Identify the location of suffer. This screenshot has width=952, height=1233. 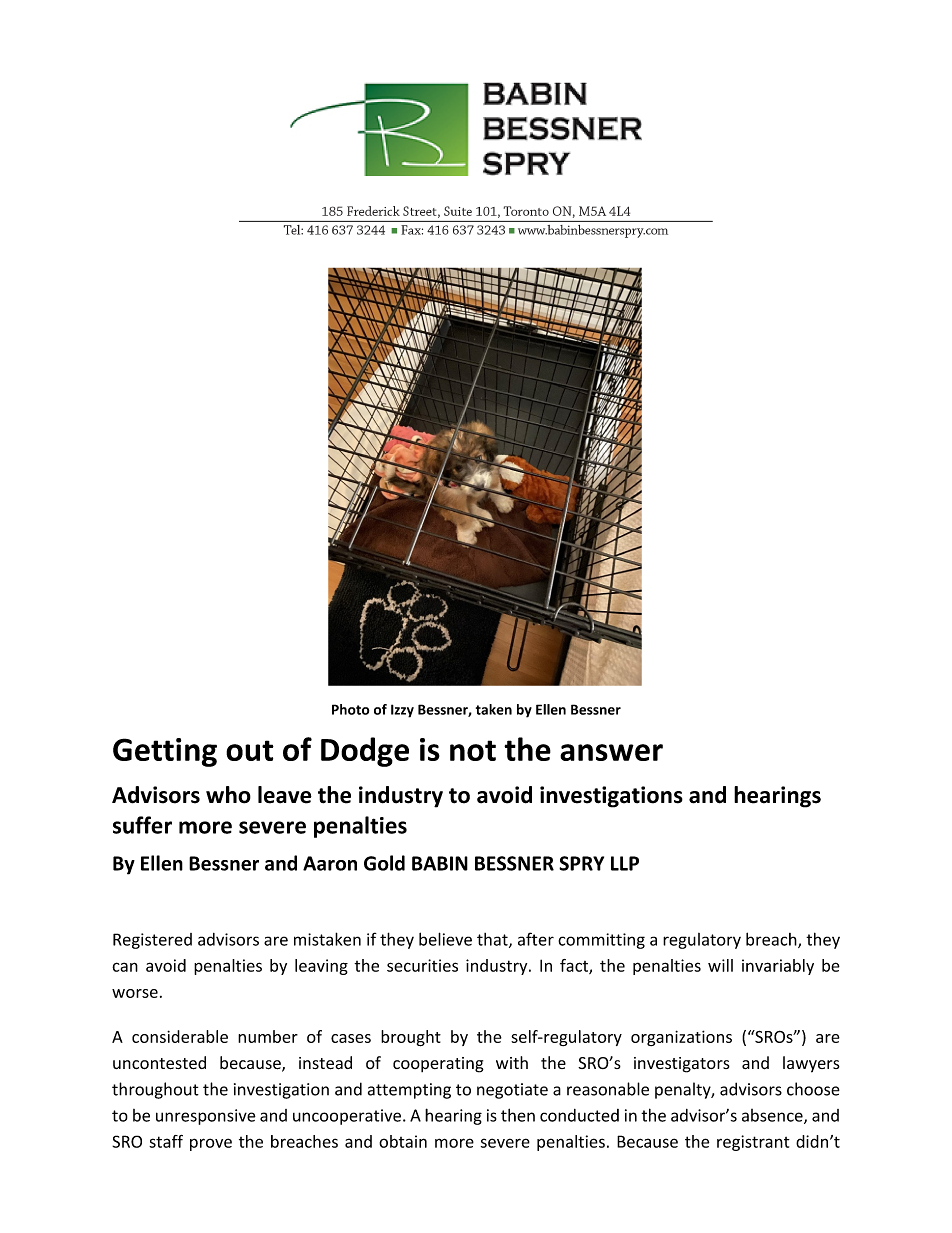
(142, 825).
